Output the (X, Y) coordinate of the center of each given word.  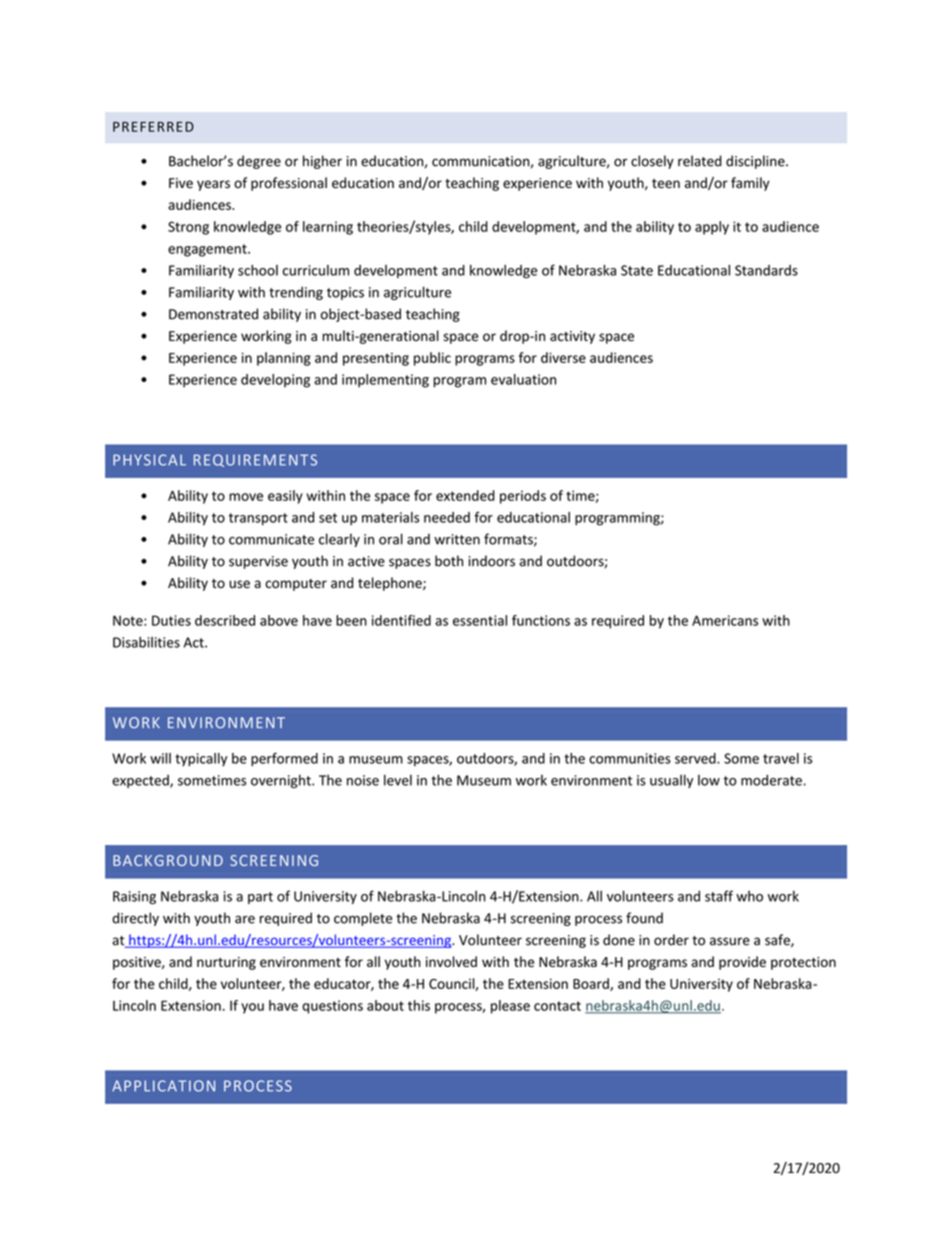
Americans (725, 620)
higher (322, 162)
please (510, 1007)
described (225, 620)
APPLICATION (163, 1086)
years (213, 185)
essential (480, 620)
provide (742, 963)
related (700, 161)
